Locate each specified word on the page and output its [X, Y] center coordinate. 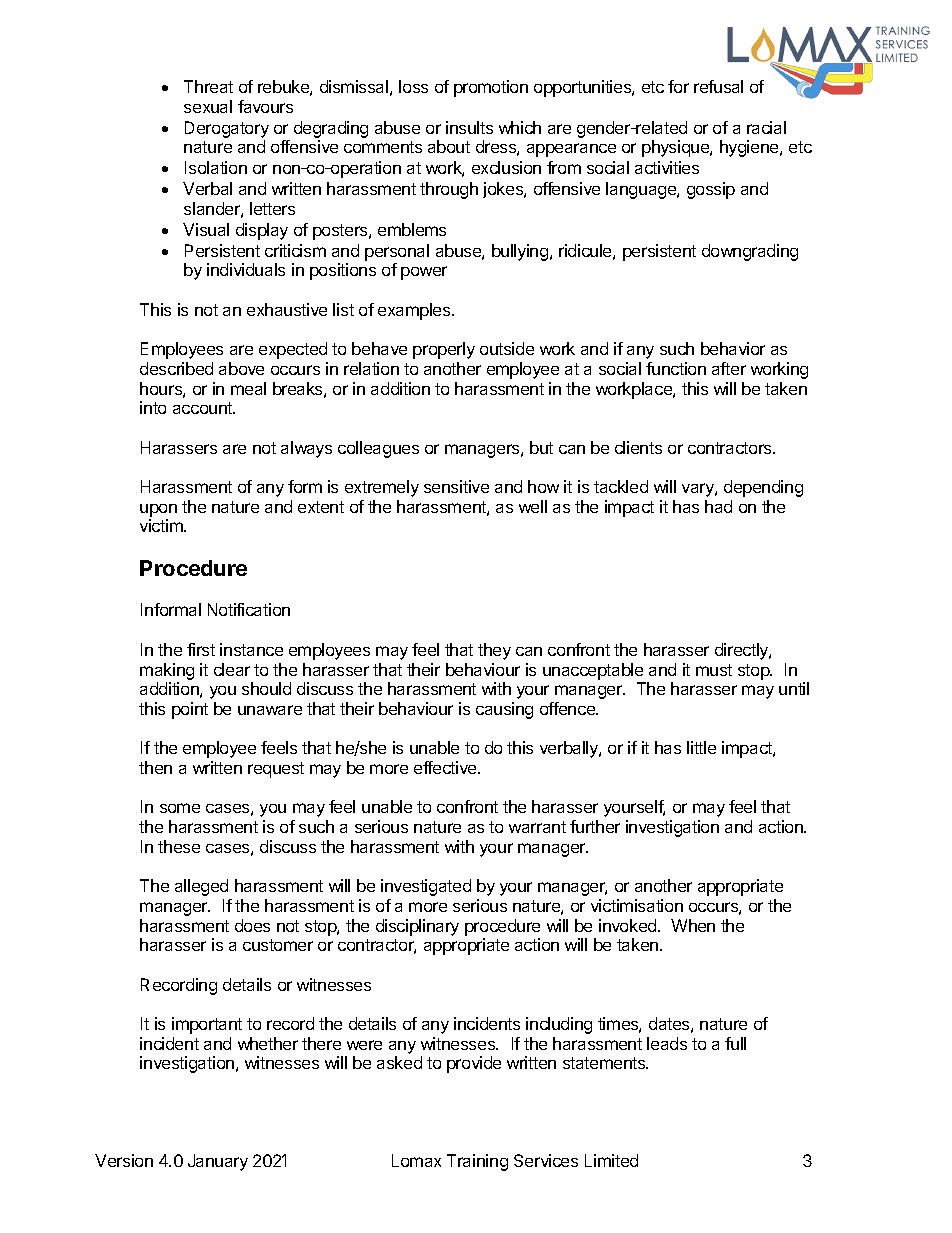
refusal [718, 86]
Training [477, 1162]
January [218, 1162]
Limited [611, 1160]
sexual [208, 106]
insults [469, 127]
